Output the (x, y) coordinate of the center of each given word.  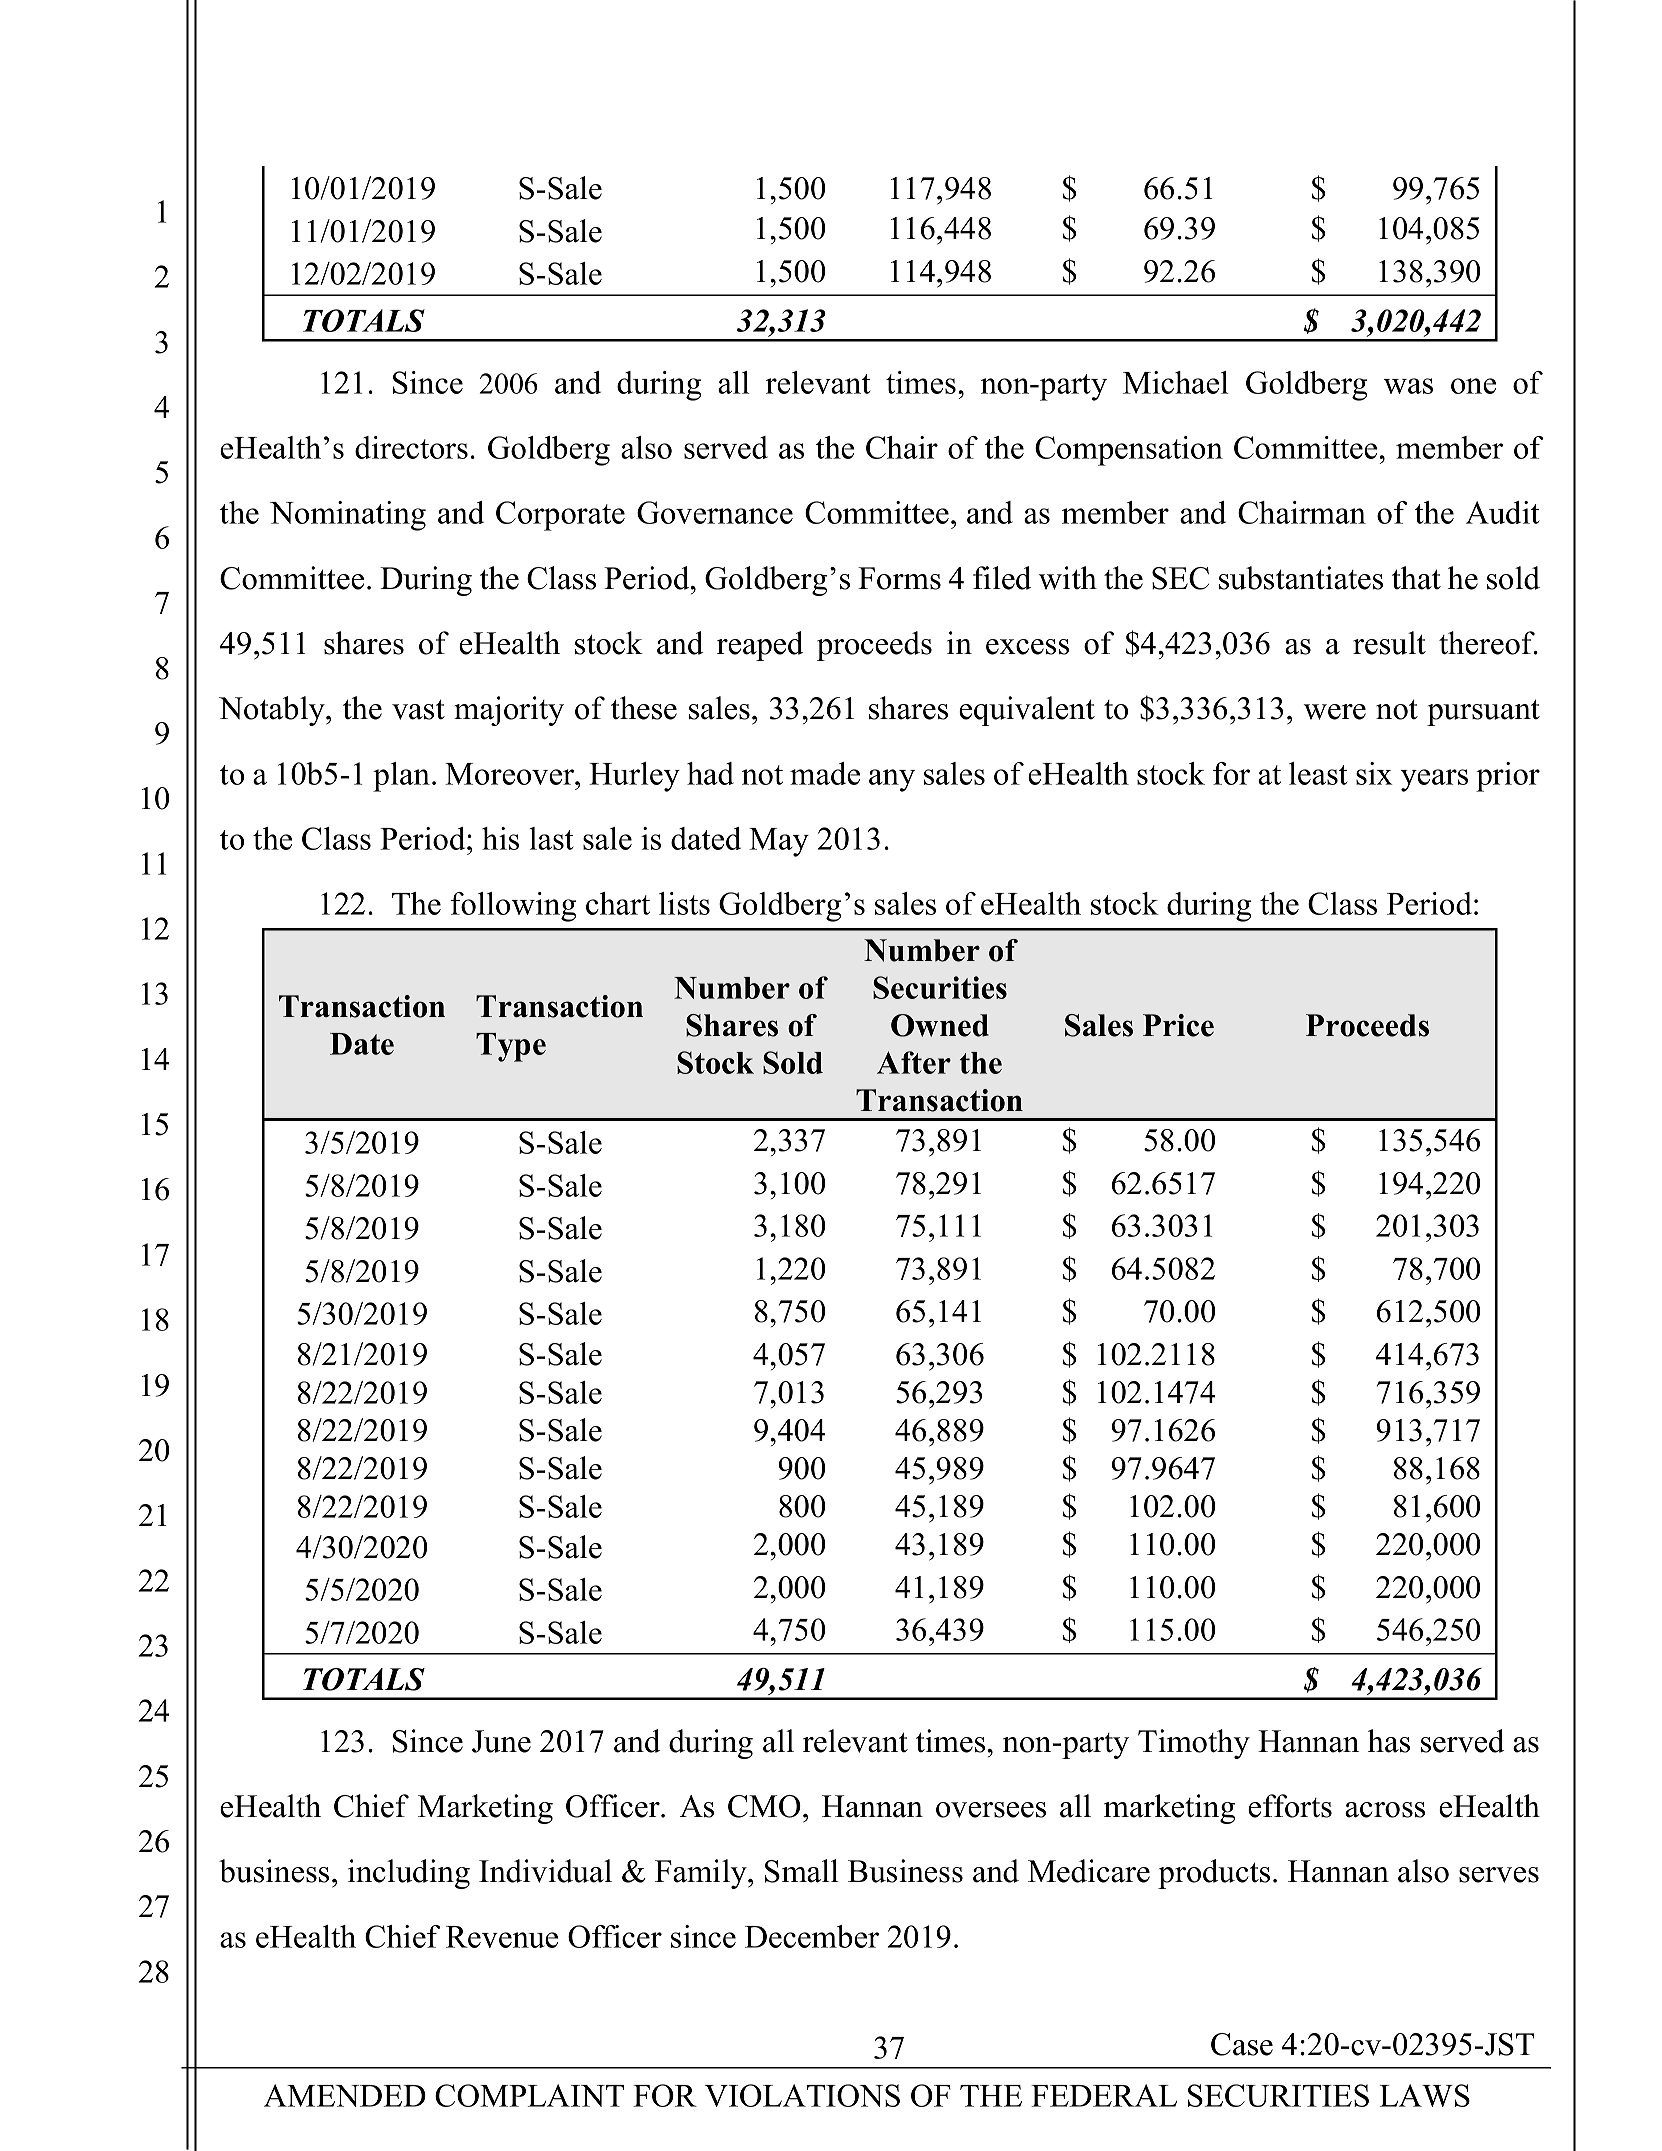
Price (1178, 1025)
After (914, 1062)
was (1408, 386)
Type (511, 1047)
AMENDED (345, 2095)
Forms (899, 578)
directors (411, 447)
